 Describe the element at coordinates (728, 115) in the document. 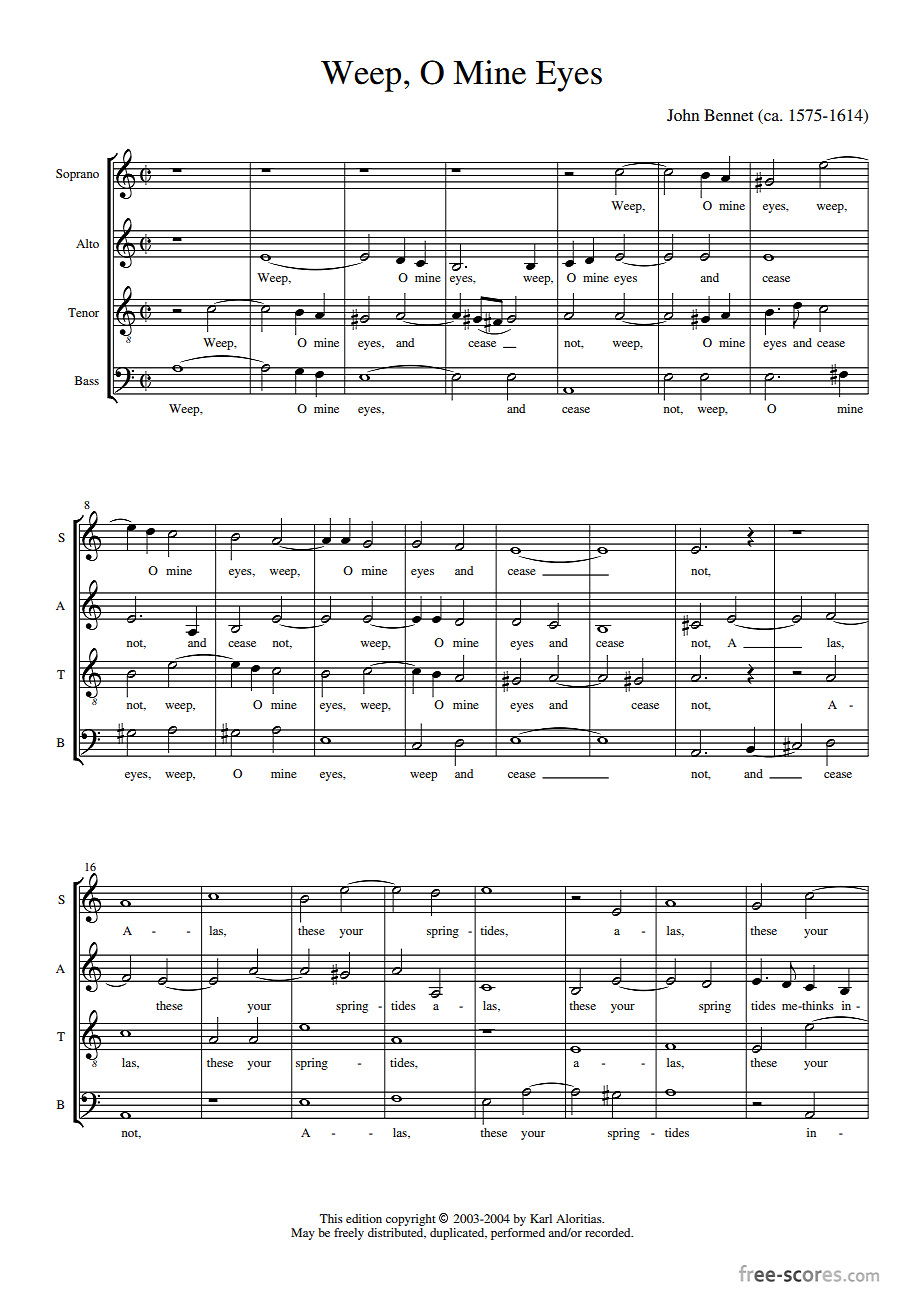

I see `Bennet` at that location.
